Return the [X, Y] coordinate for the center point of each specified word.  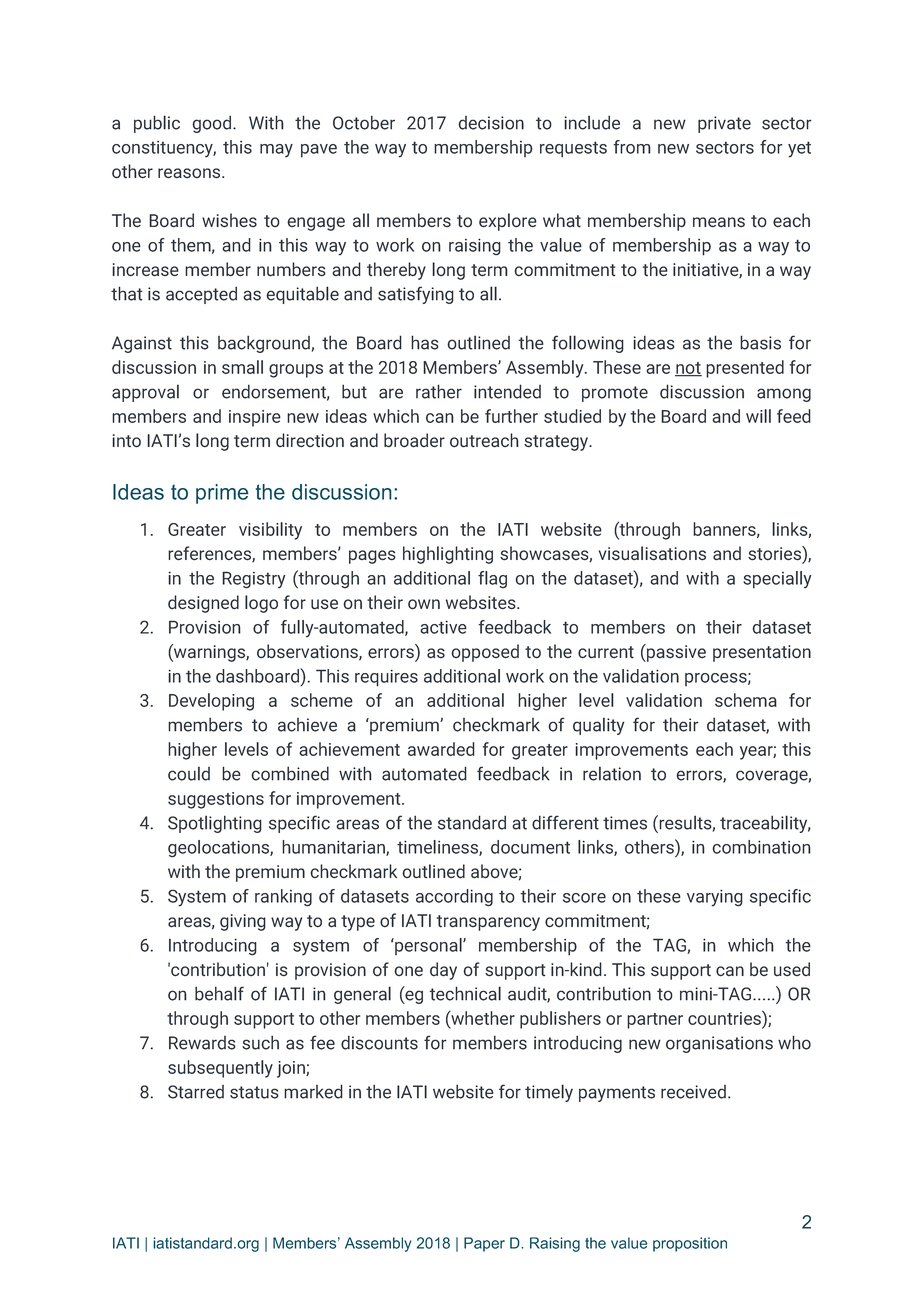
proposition [690, 1244]
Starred [196, 1092]
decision [491, 123]
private [724, 124]
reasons [190, 173]
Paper [484, 1244]
